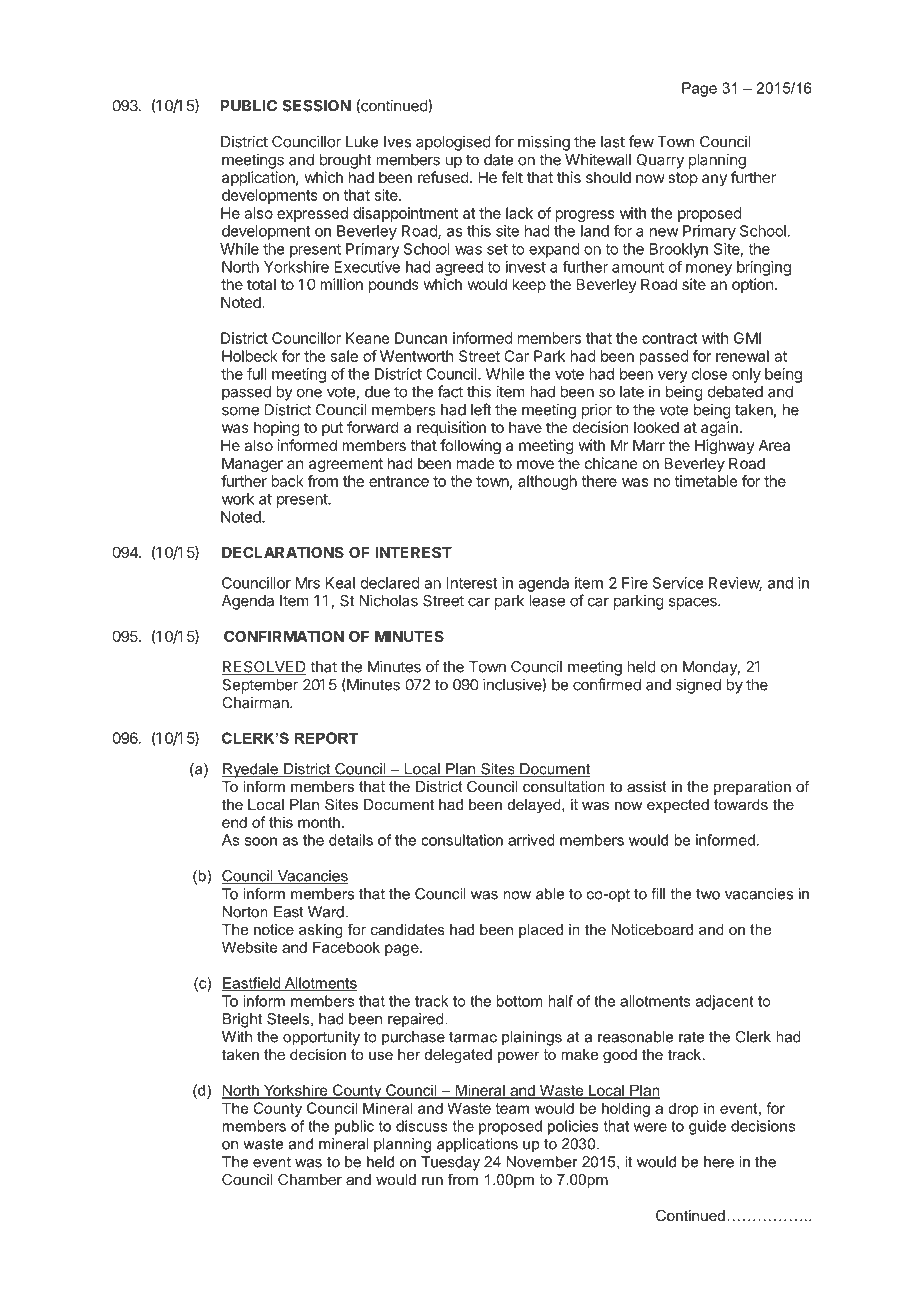 The image size is (924, 1308). What do you see at coordinates (287, 481) in the screenshot?
I see `back` at bounding box center [287, 481].
